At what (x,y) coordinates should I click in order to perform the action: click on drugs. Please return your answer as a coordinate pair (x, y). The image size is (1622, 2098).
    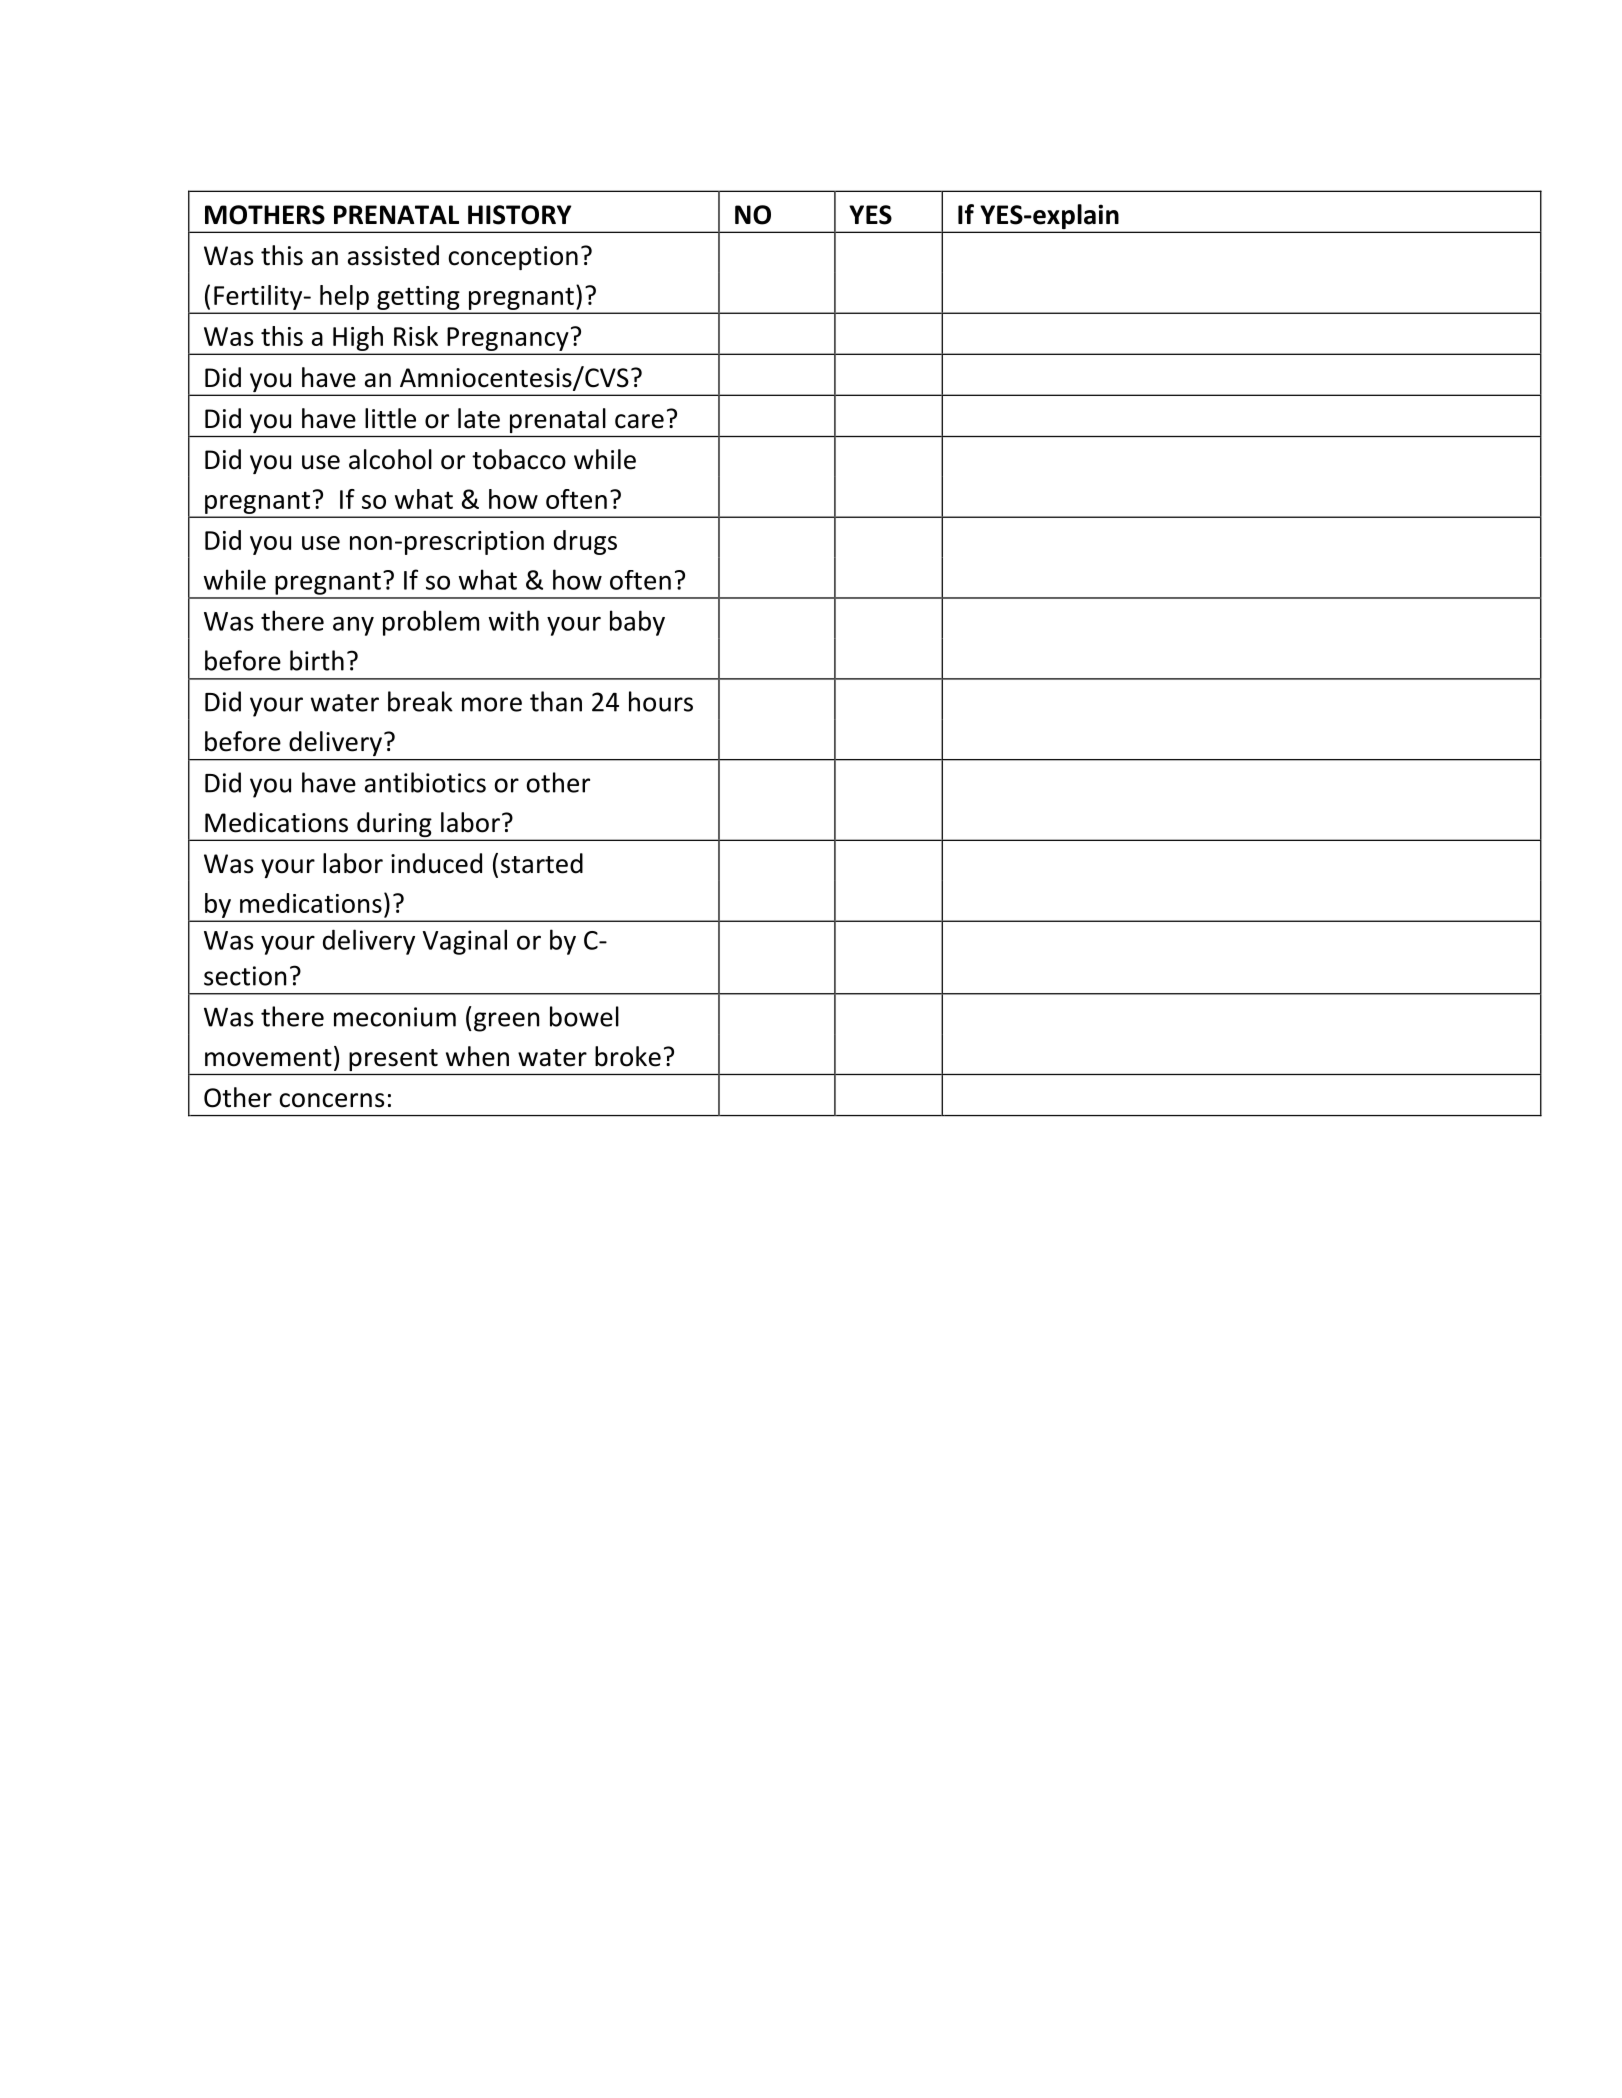
    Looking at the image, I should click on (585, 542).
